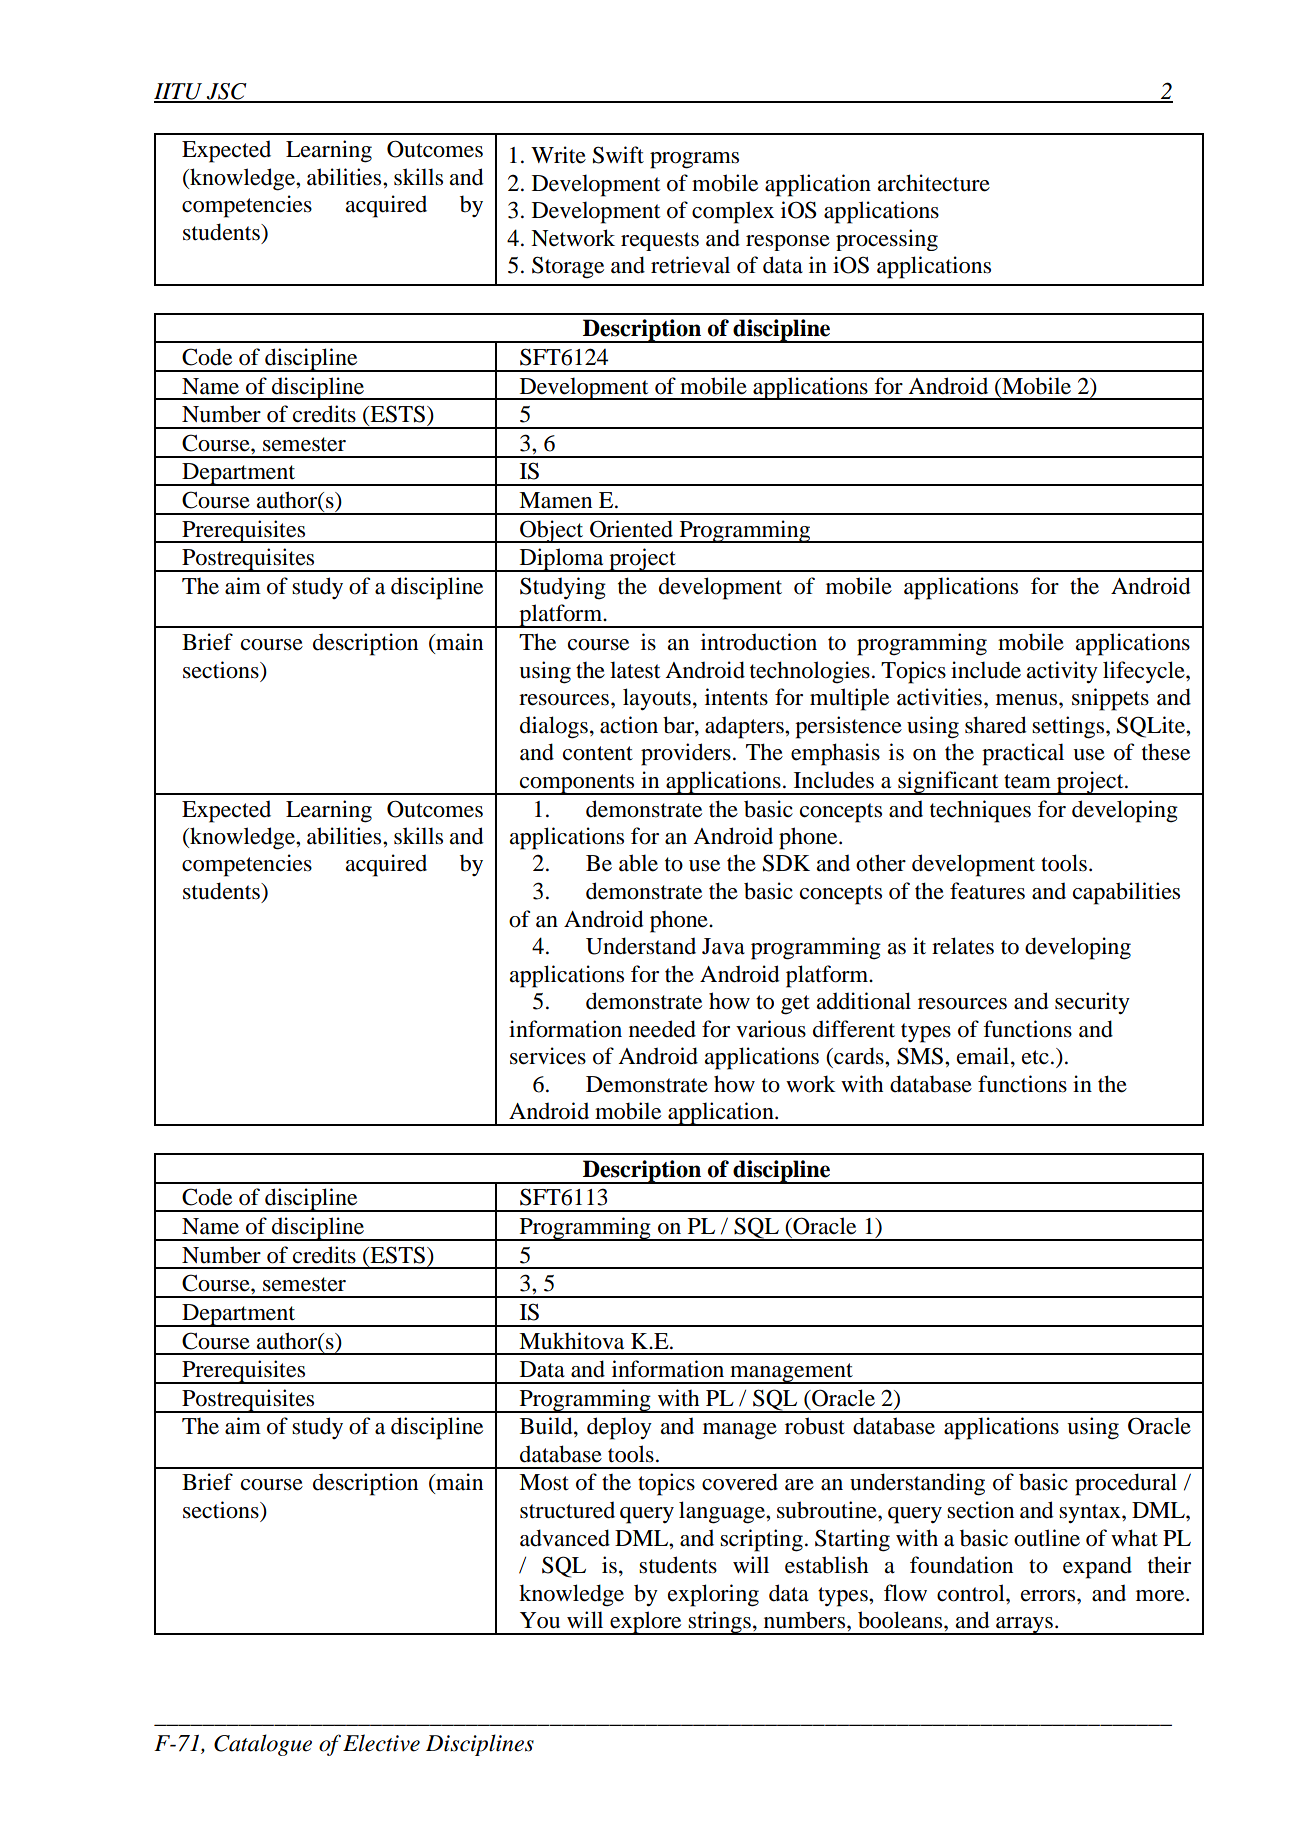 The width and height of the screenshot is (1296, 1833). I want to click on JSC, so click(227, 92).
